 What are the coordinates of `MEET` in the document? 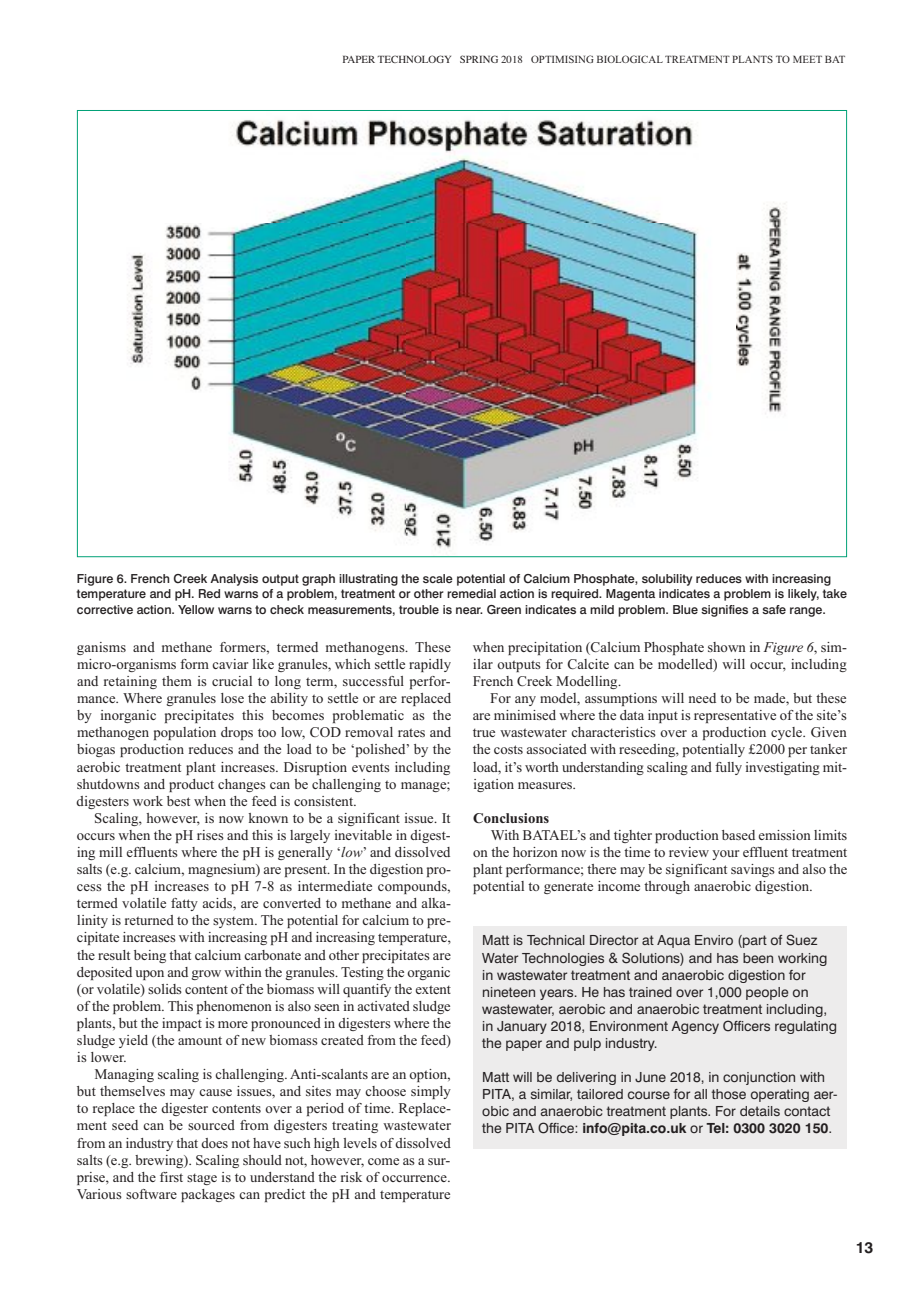 It's located at (807, 59).
